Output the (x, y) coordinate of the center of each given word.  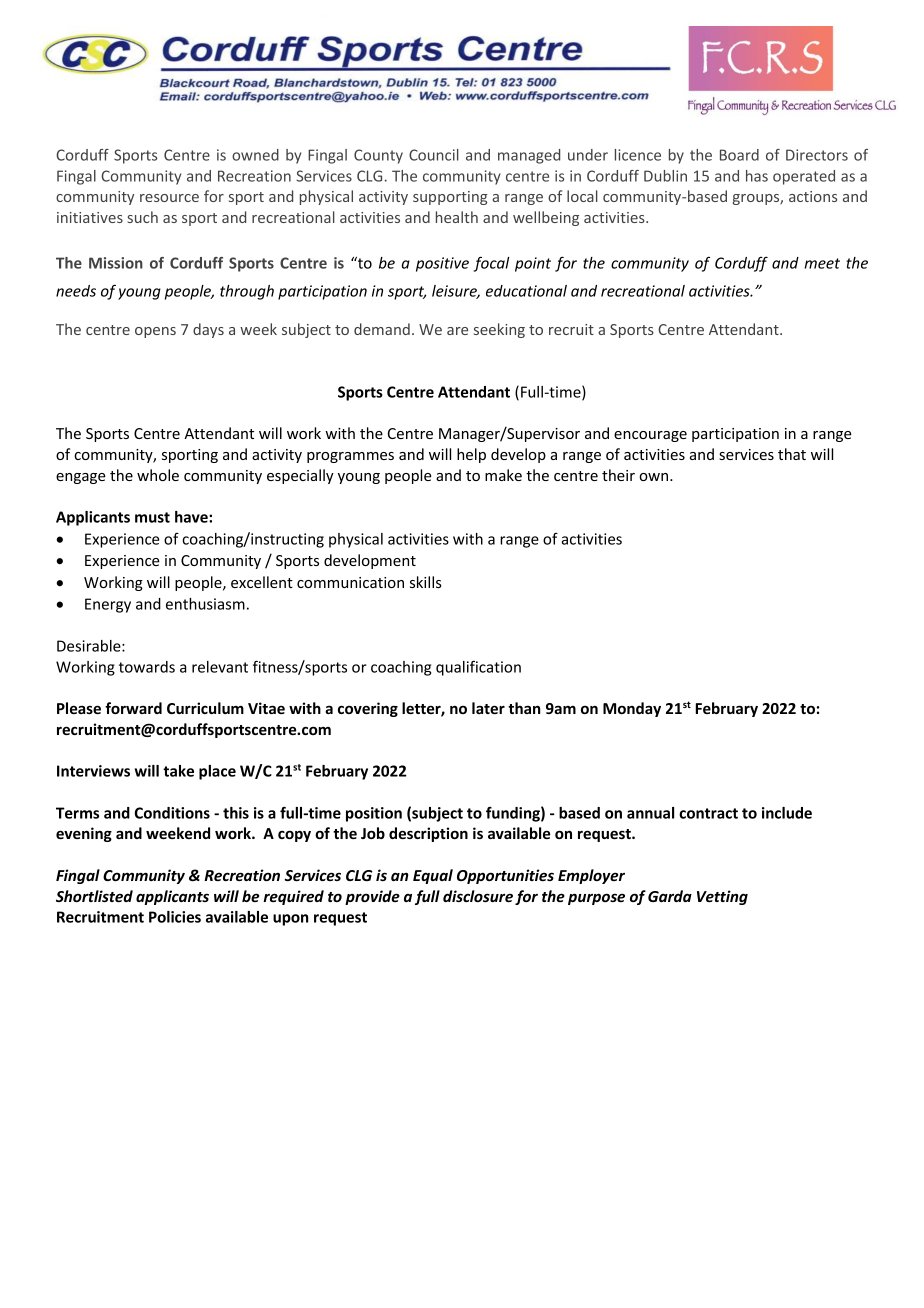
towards (147, 667)
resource (169, 198)
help (471, 455)
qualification (478, 668)
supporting (450, 198)
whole (158, 475)
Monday (632, 709)
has (757, 176)
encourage (650, 436)
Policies (175, 917)
